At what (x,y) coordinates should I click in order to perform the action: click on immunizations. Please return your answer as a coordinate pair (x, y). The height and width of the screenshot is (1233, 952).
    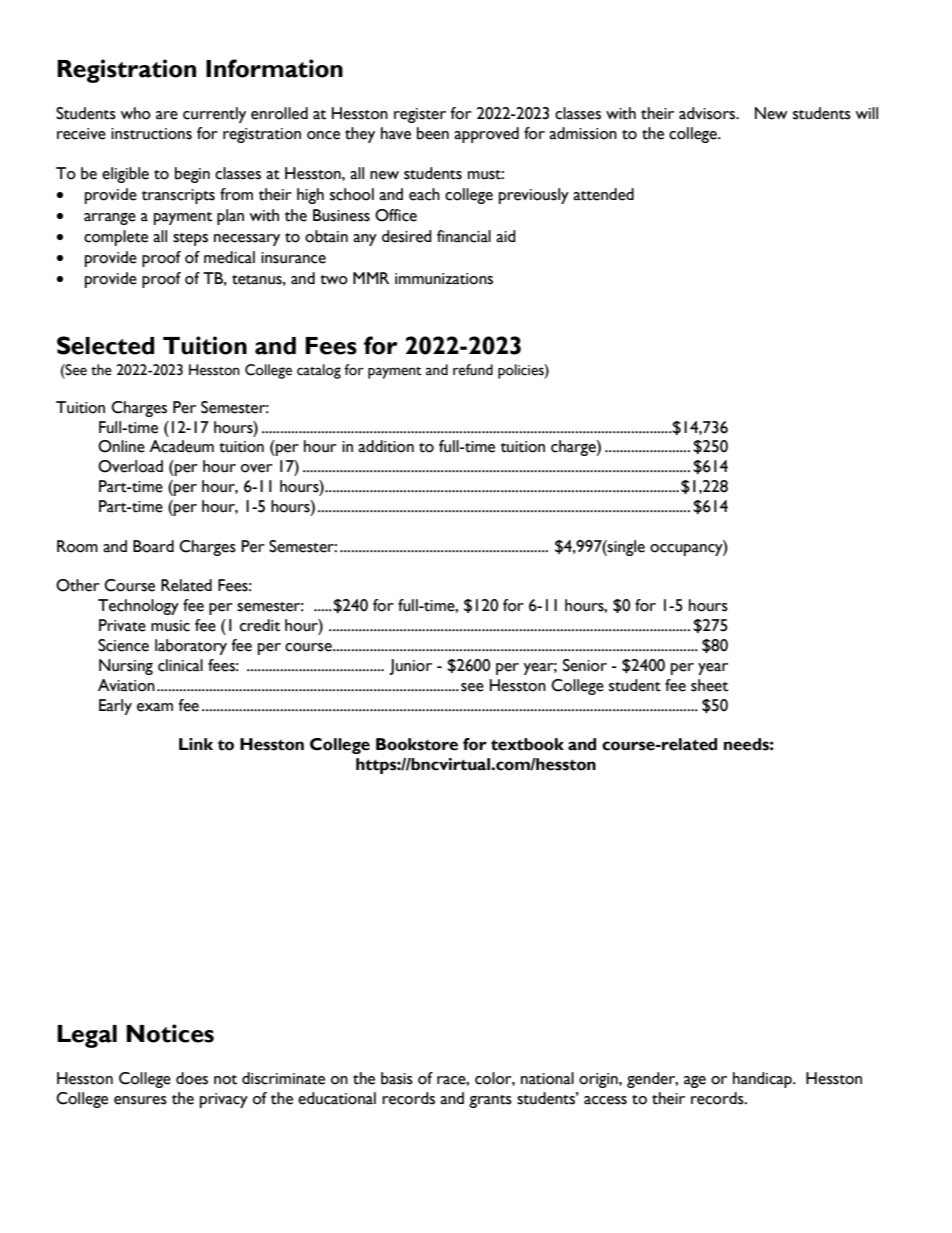
    Looking at the image, I should click on (444, 279).
